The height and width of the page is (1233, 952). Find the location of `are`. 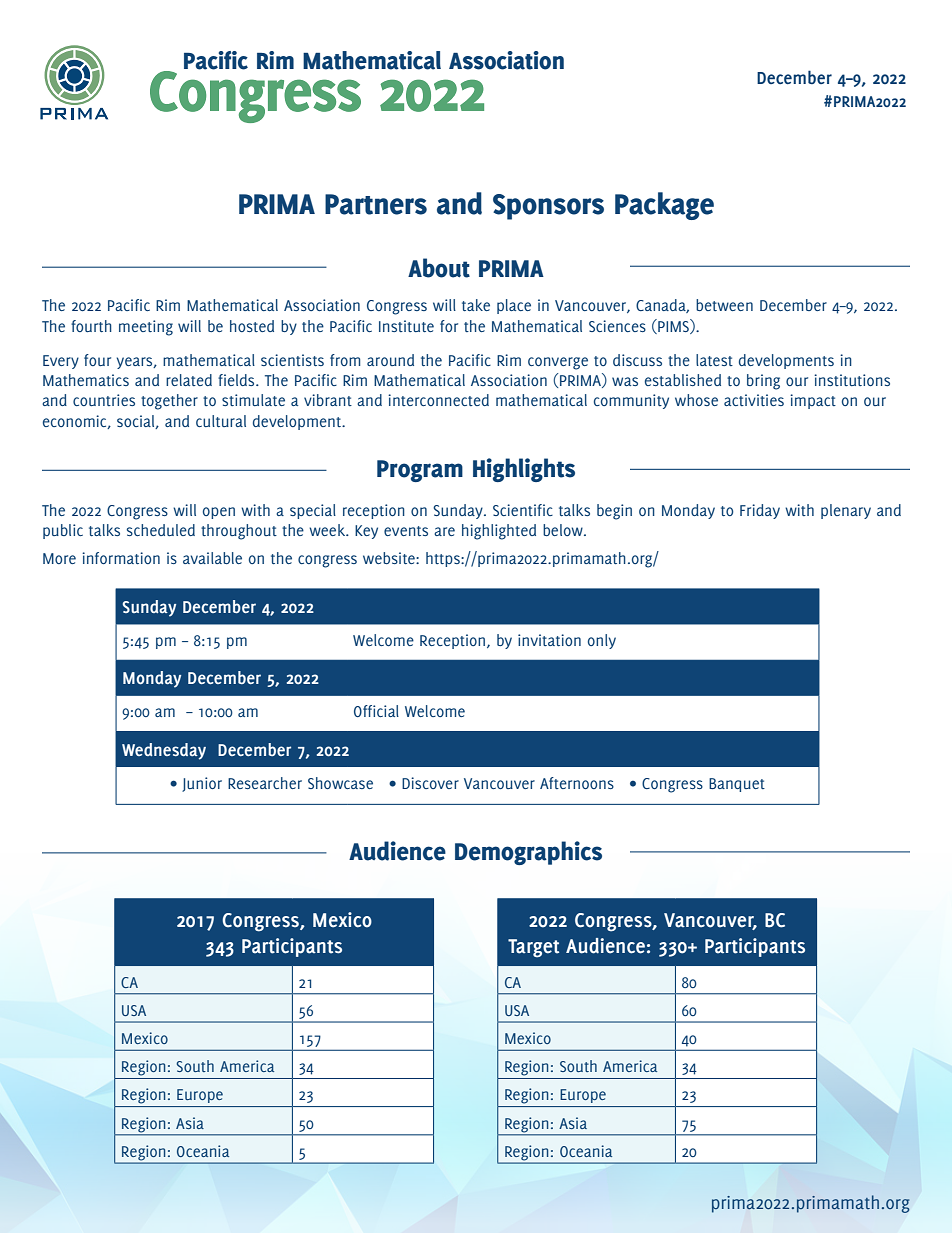

are is located at coordinates (444, 531).
